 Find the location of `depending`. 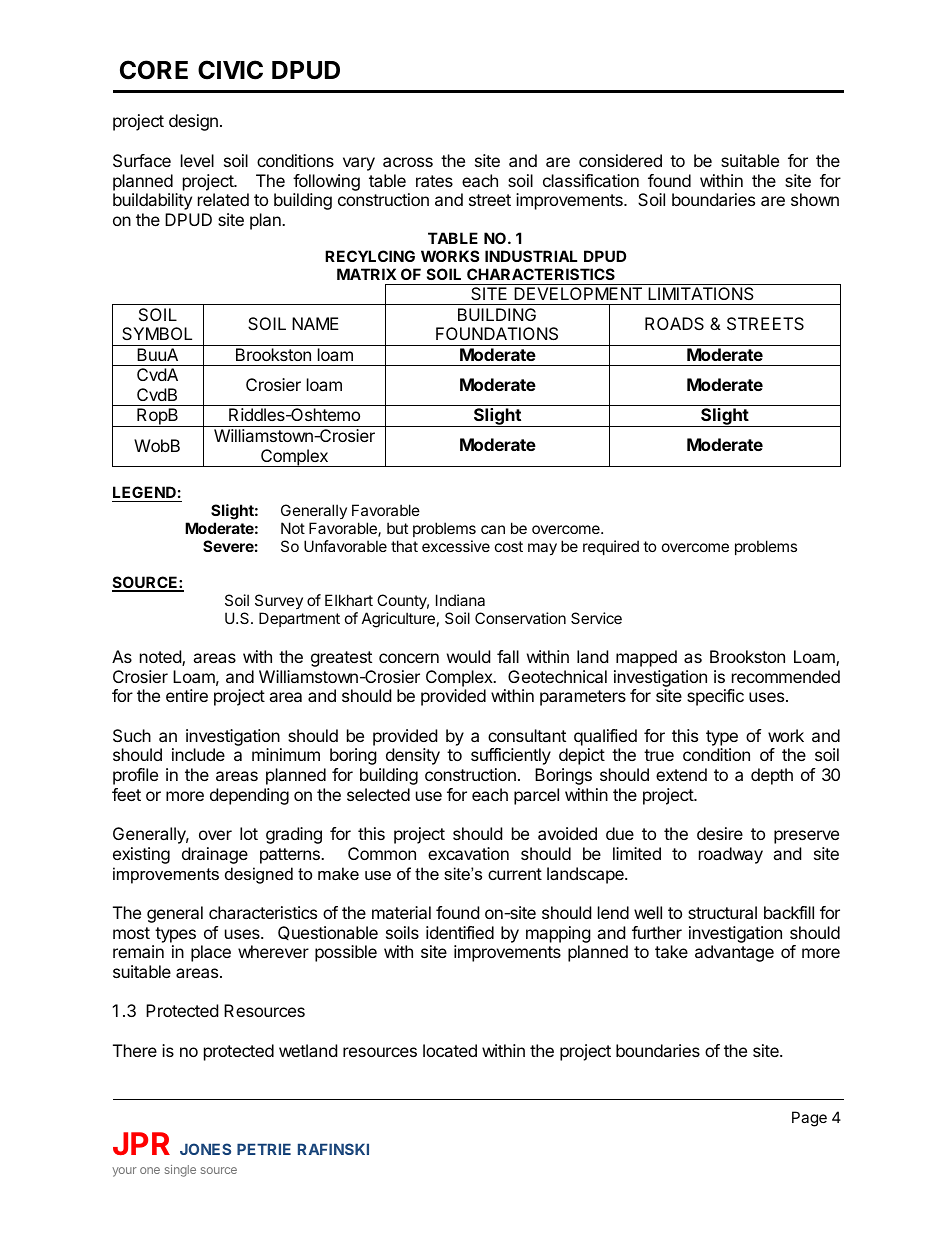

depending is located at coordinates (249, 796).
